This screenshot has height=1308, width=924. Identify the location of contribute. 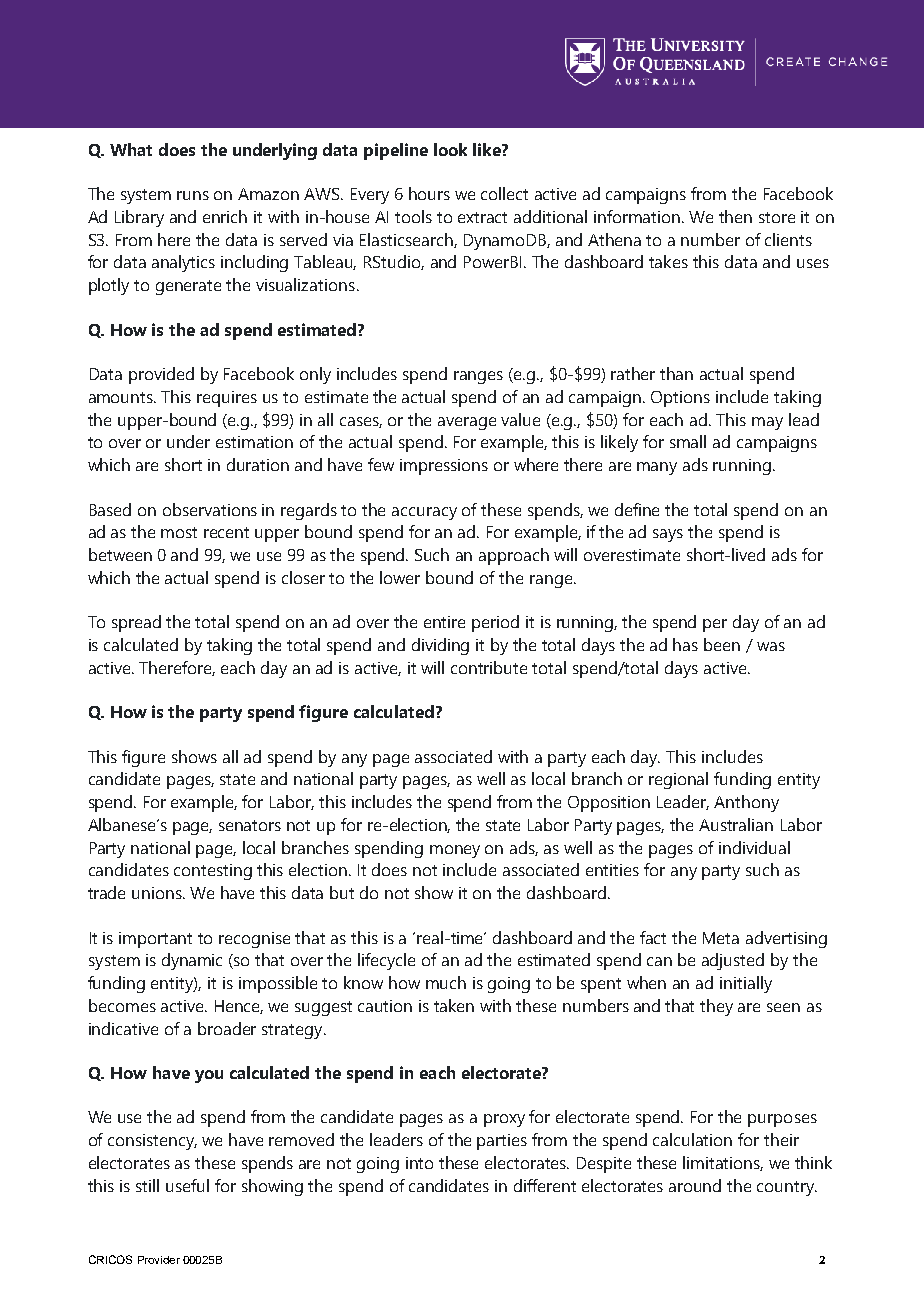
(489, 667).
